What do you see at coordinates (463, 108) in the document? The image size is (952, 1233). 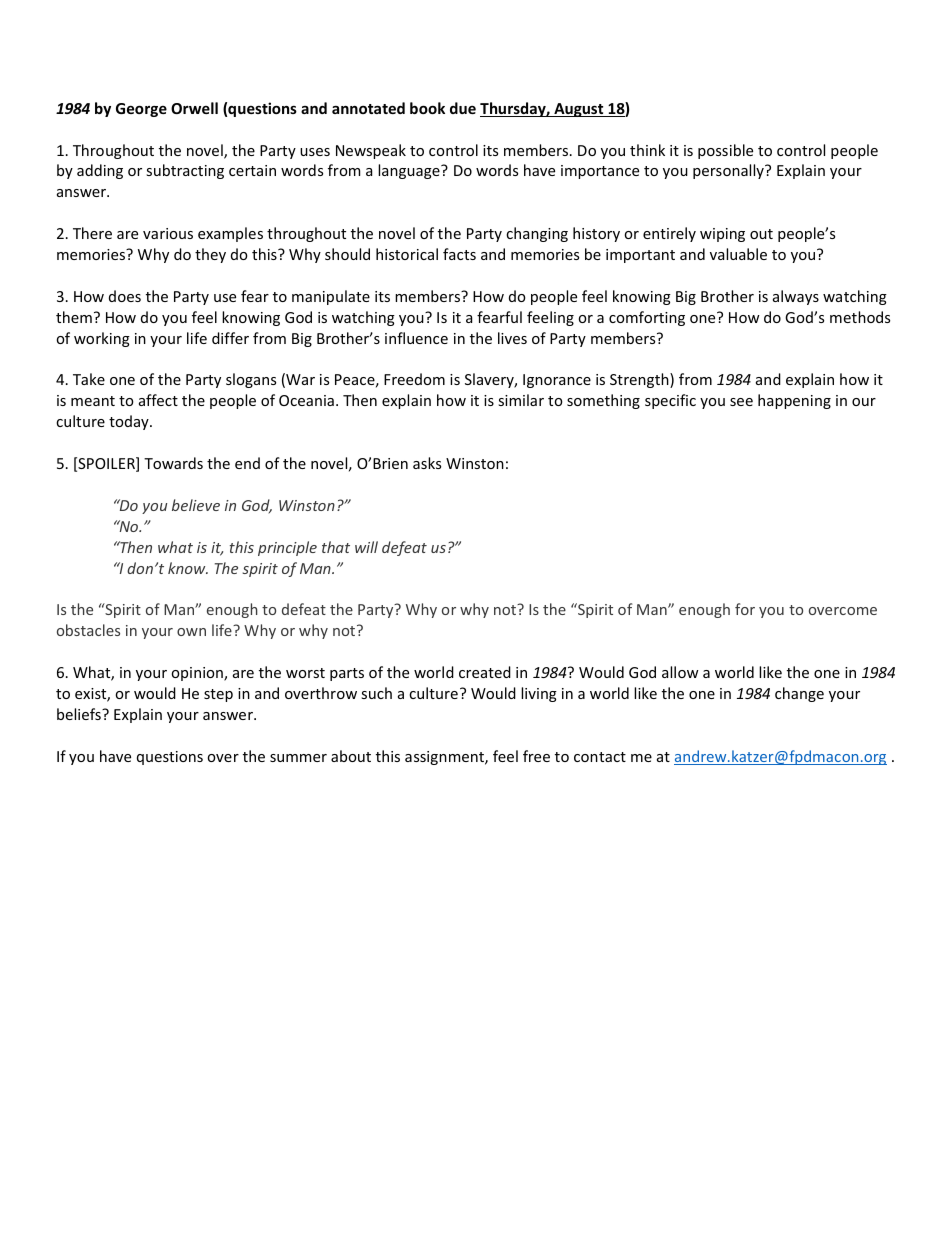 I see `due` at bounding box center [463, 108].
